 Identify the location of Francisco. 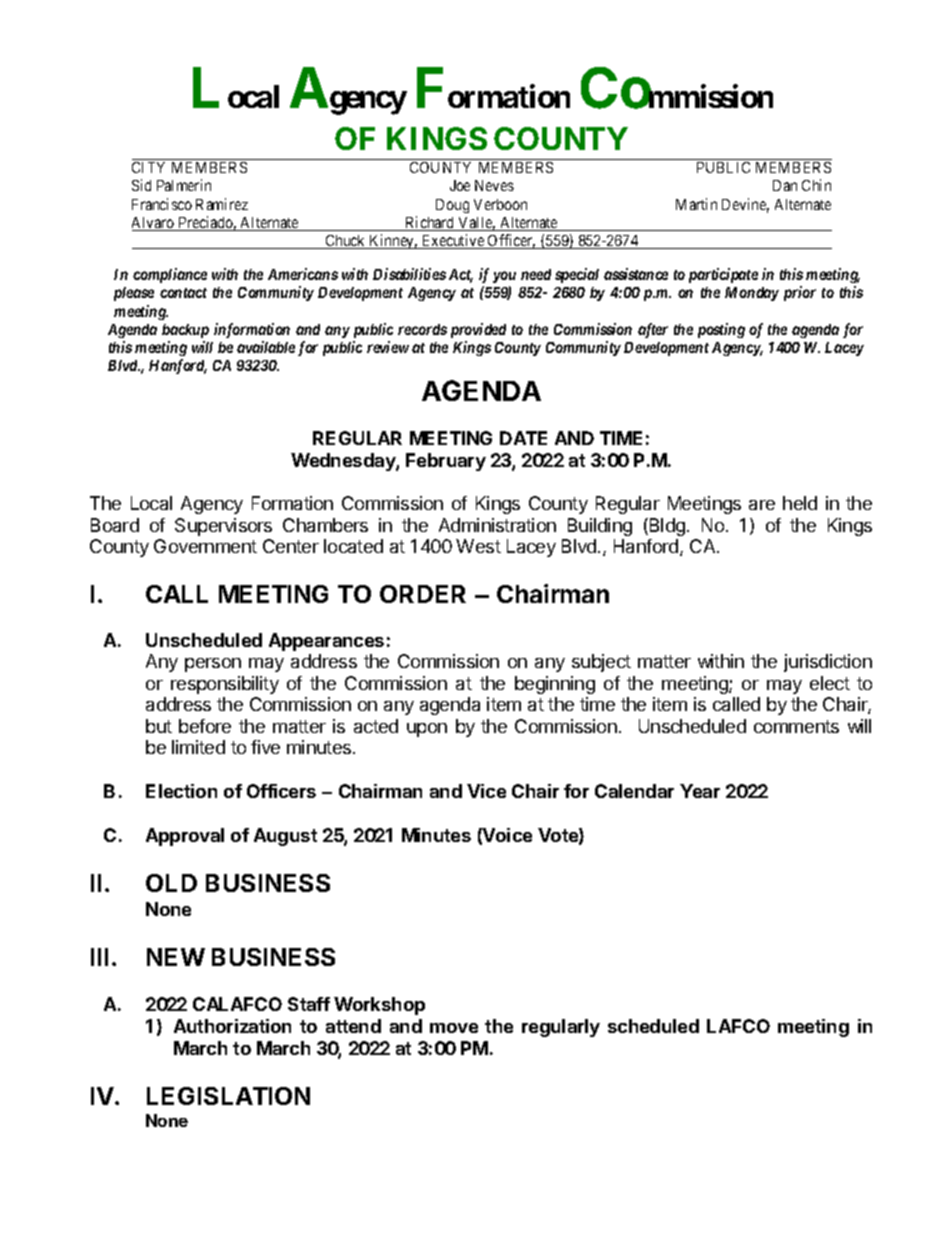
(162, 204).
